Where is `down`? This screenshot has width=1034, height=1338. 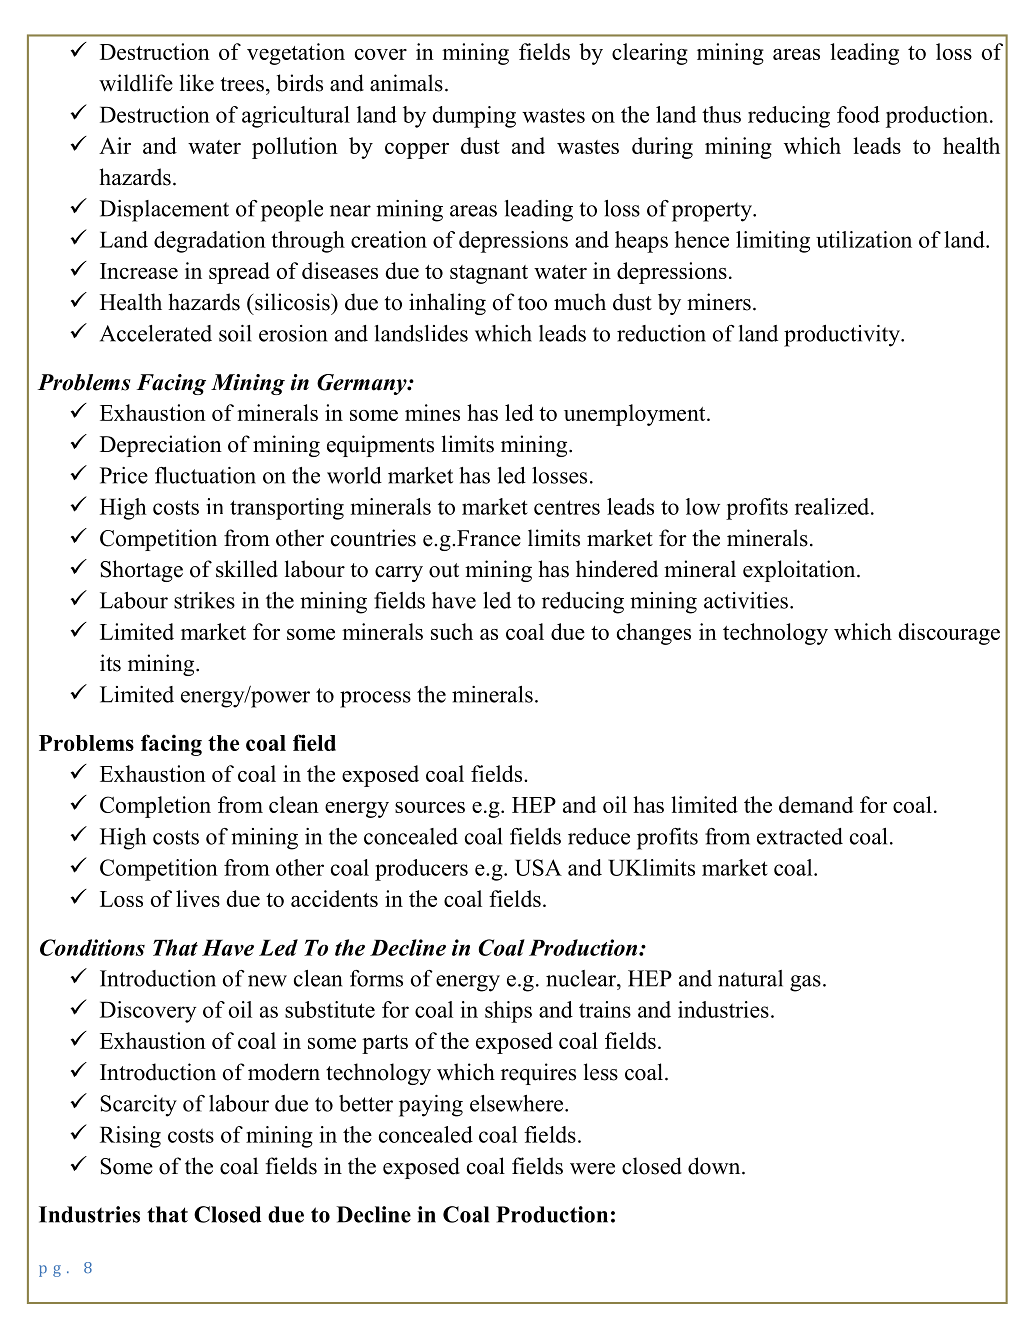
down is located at coordinates (715, 1166).
